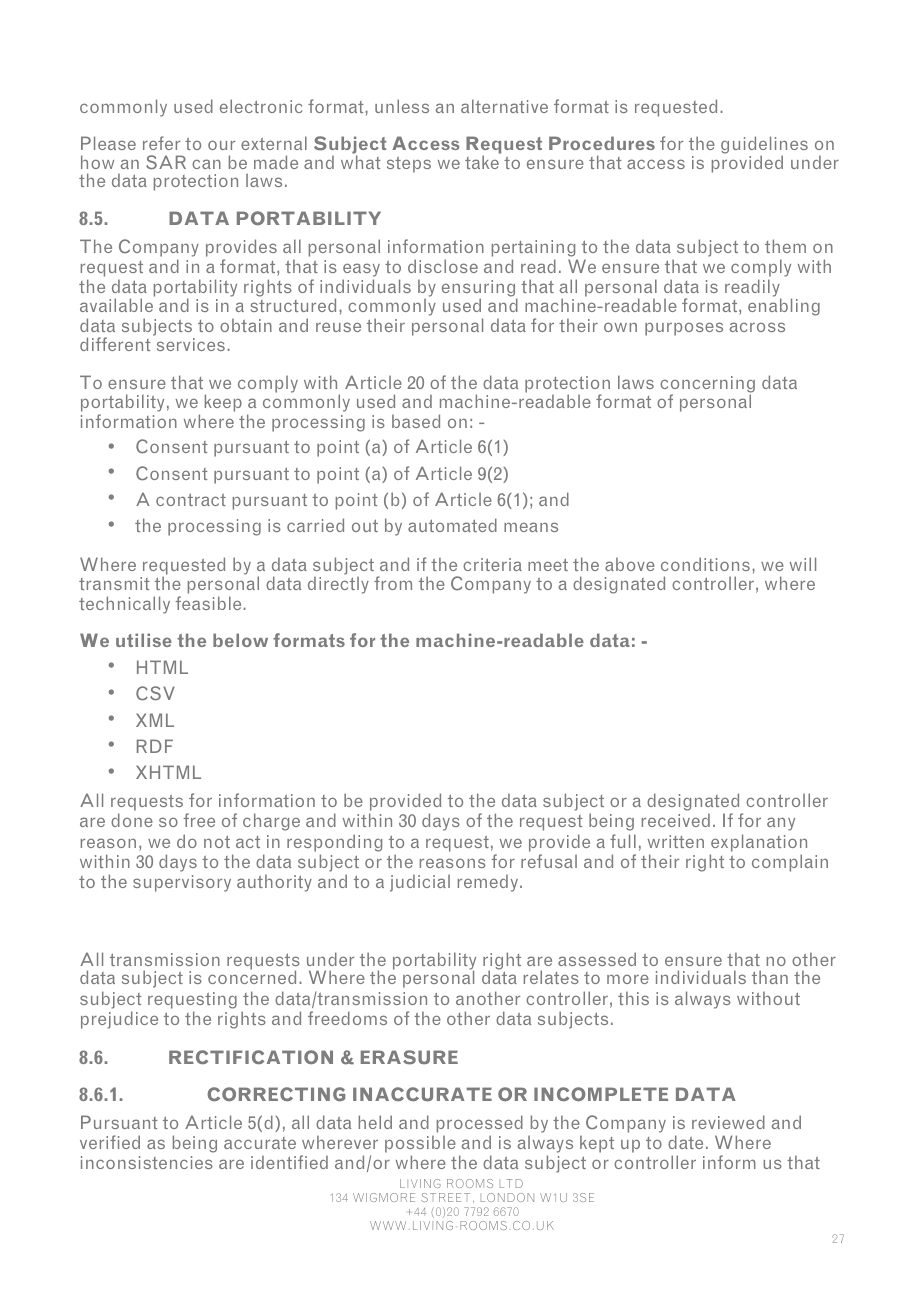 This screenshot has height=1308, width=924. What do you see at coordinates (161, 143) in the screenshot?
I see `refer` at bounding box center [161, 143].
